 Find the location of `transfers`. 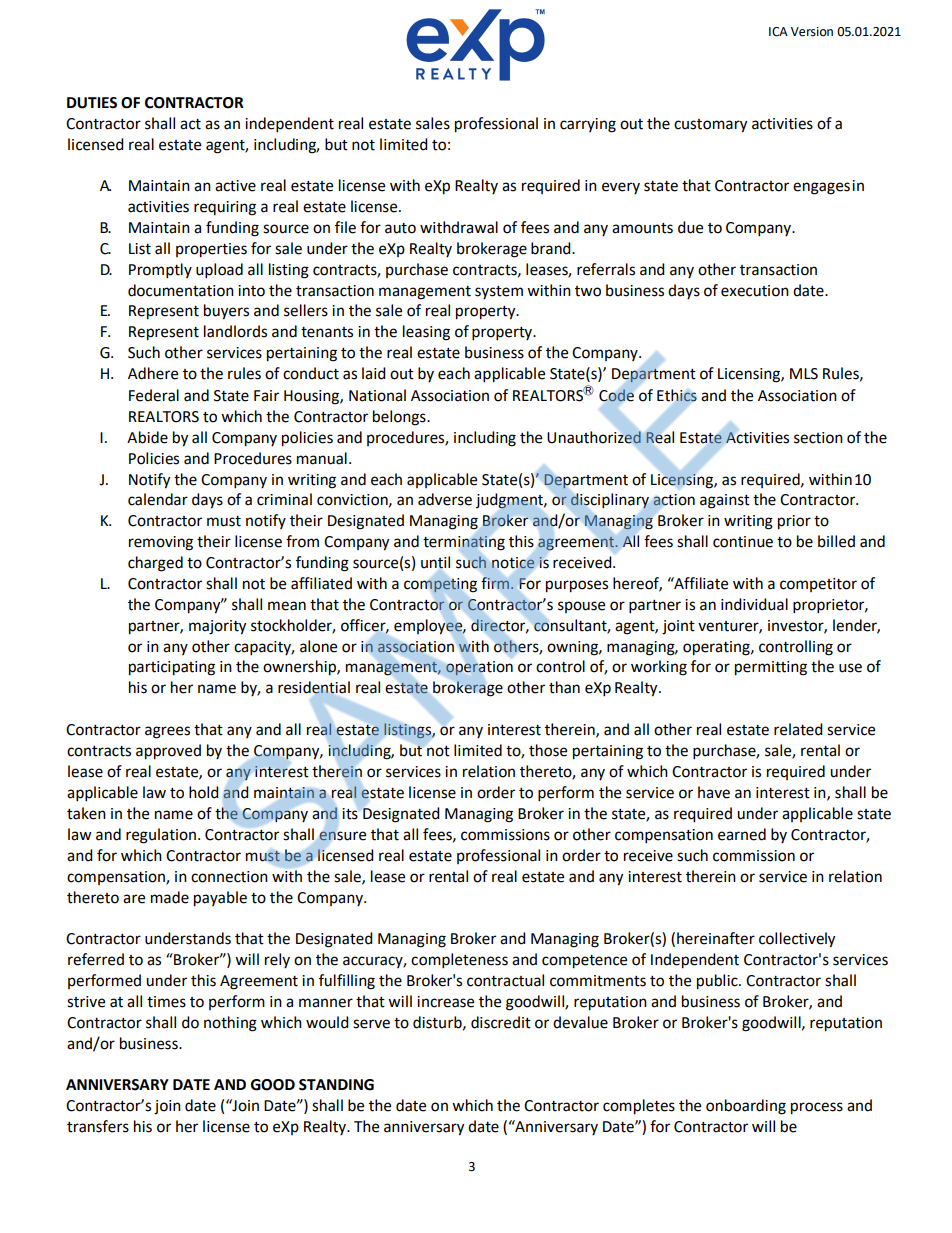

transfers is located at coordinates (98, 1126).
